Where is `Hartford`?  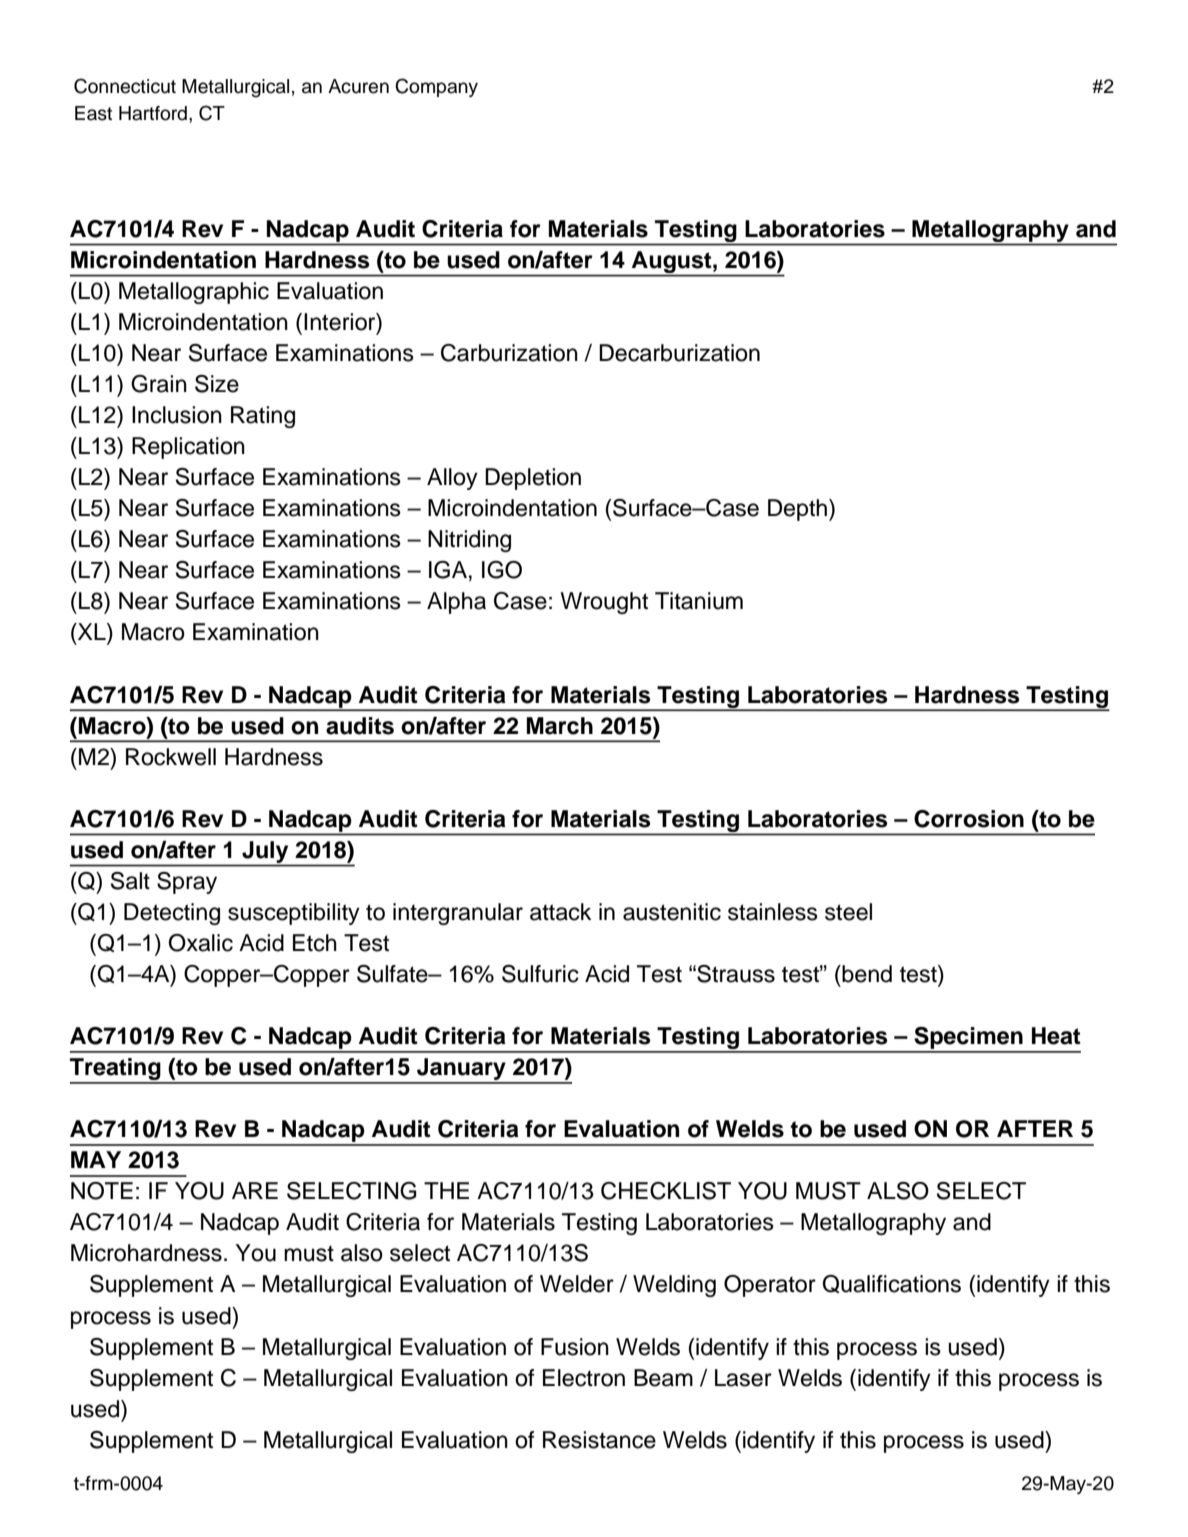
Hartford is located at coordinates (153, 113).
